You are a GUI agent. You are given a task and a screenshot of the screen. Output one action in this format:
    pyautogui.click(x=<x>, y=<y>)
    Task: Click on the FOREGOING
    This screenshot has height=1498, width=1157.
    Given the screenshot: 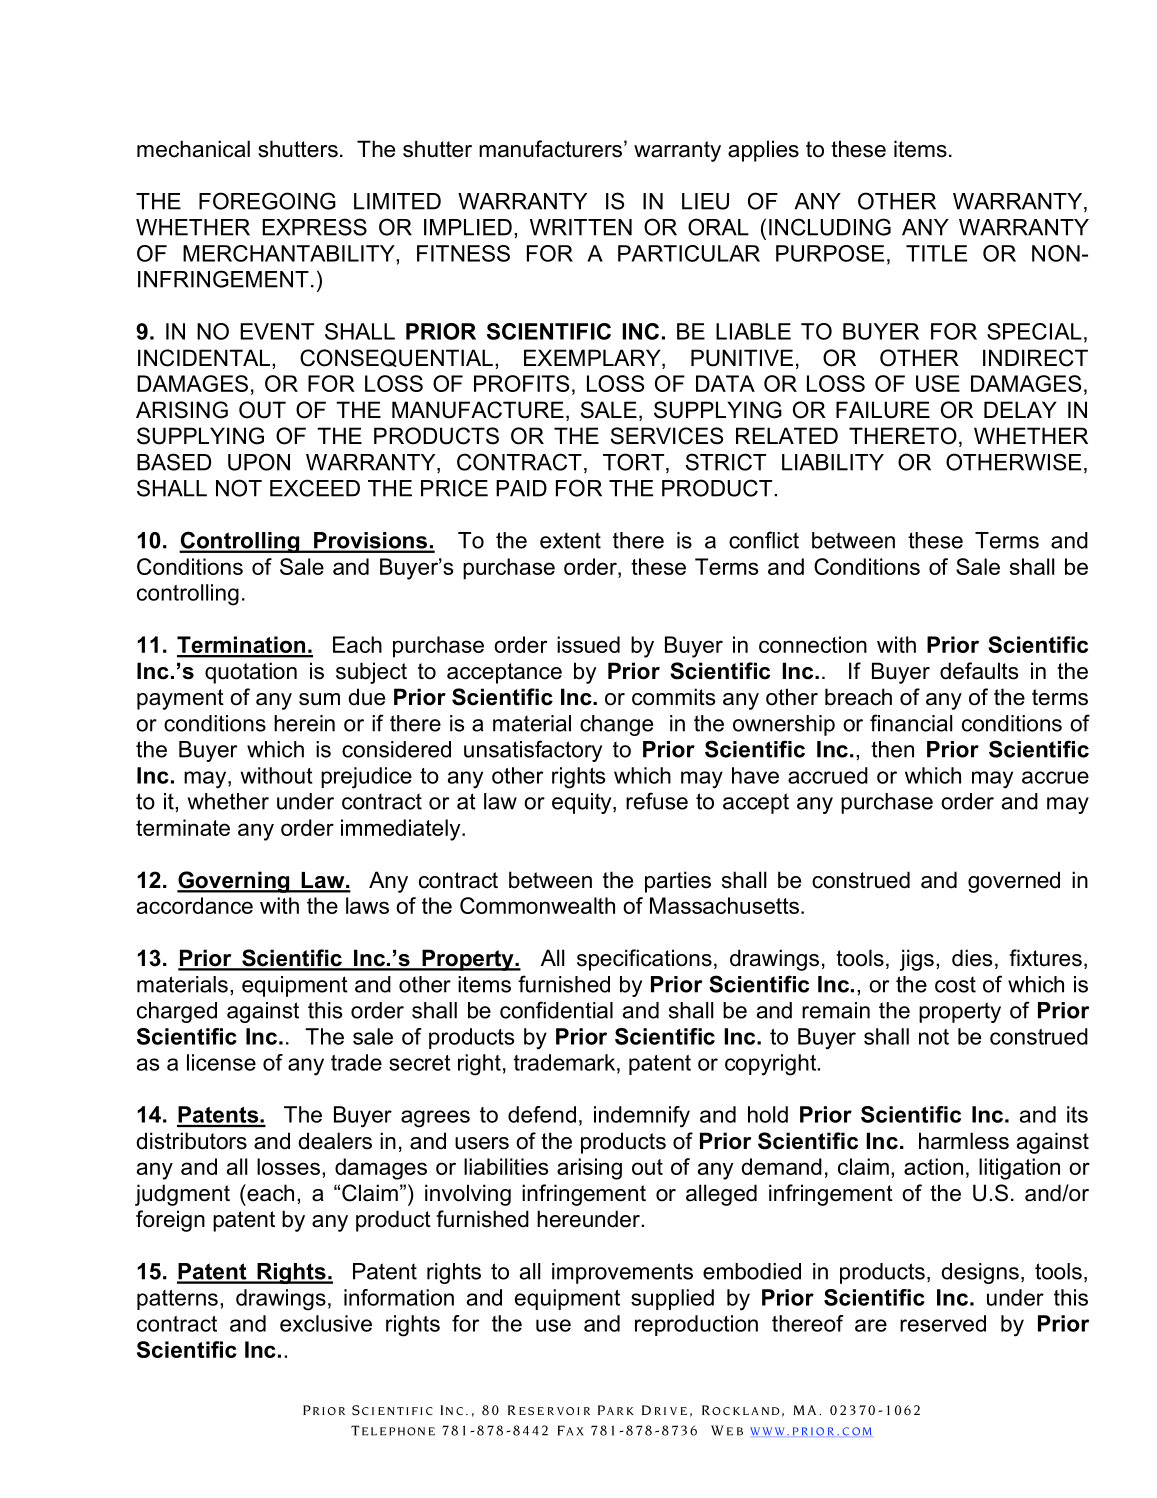 What is the action you would take?
    pyautogui.click(x=267, y=201)
